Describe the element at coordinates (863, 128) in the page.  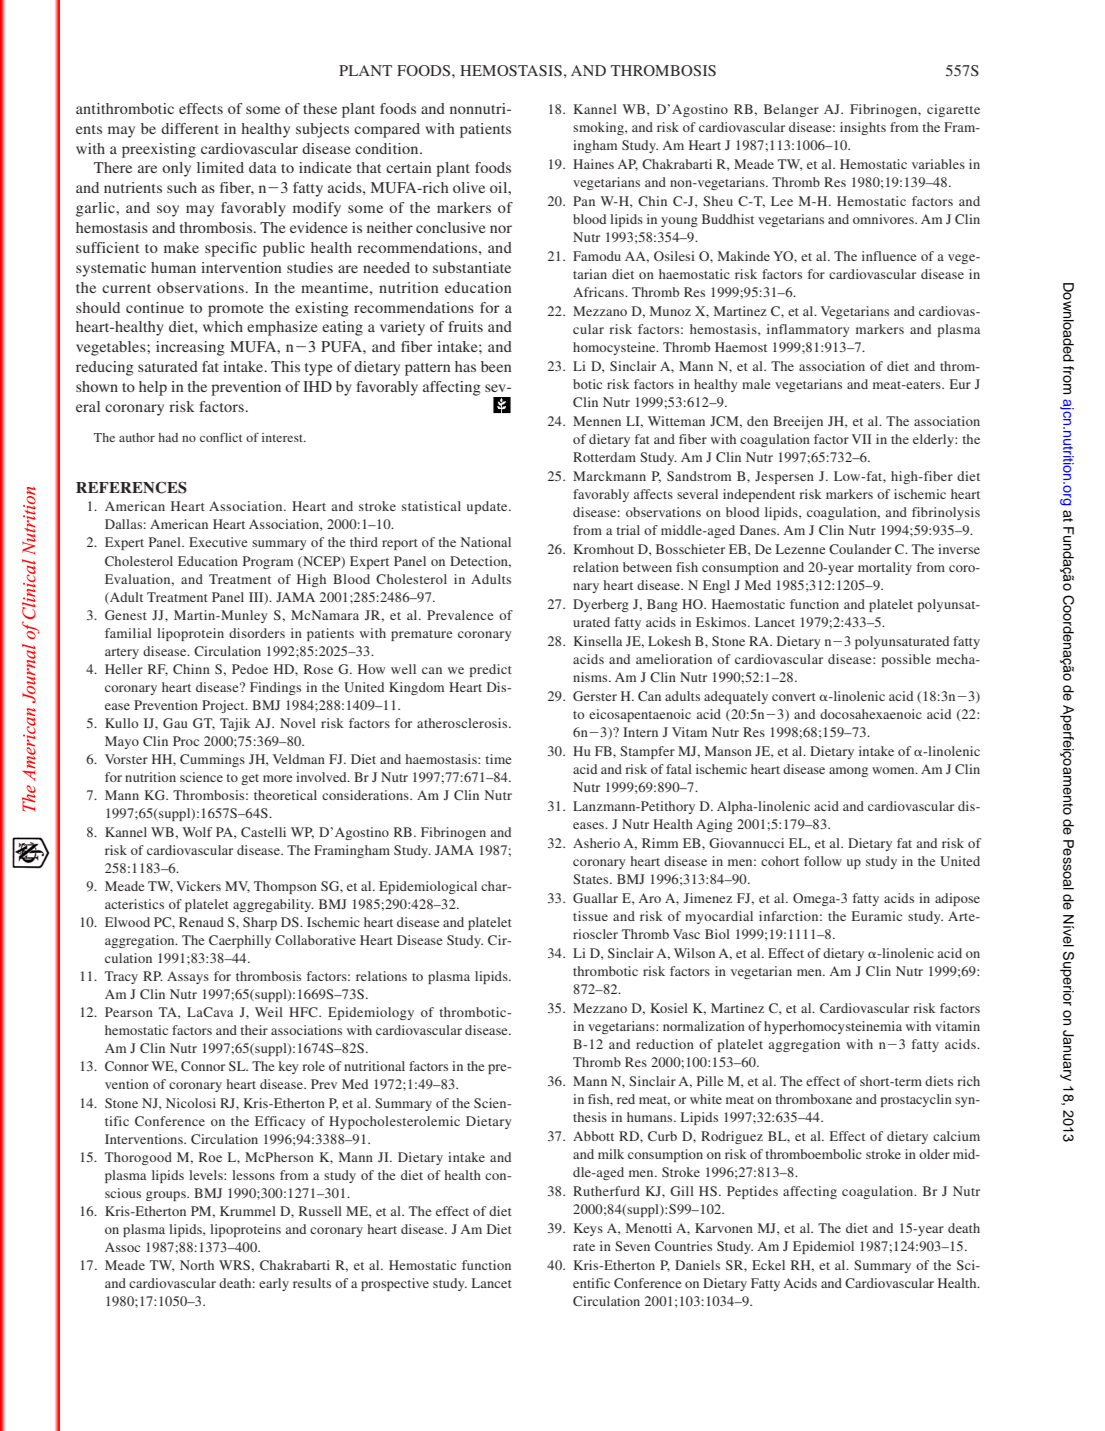
I see `insights` at that location.
